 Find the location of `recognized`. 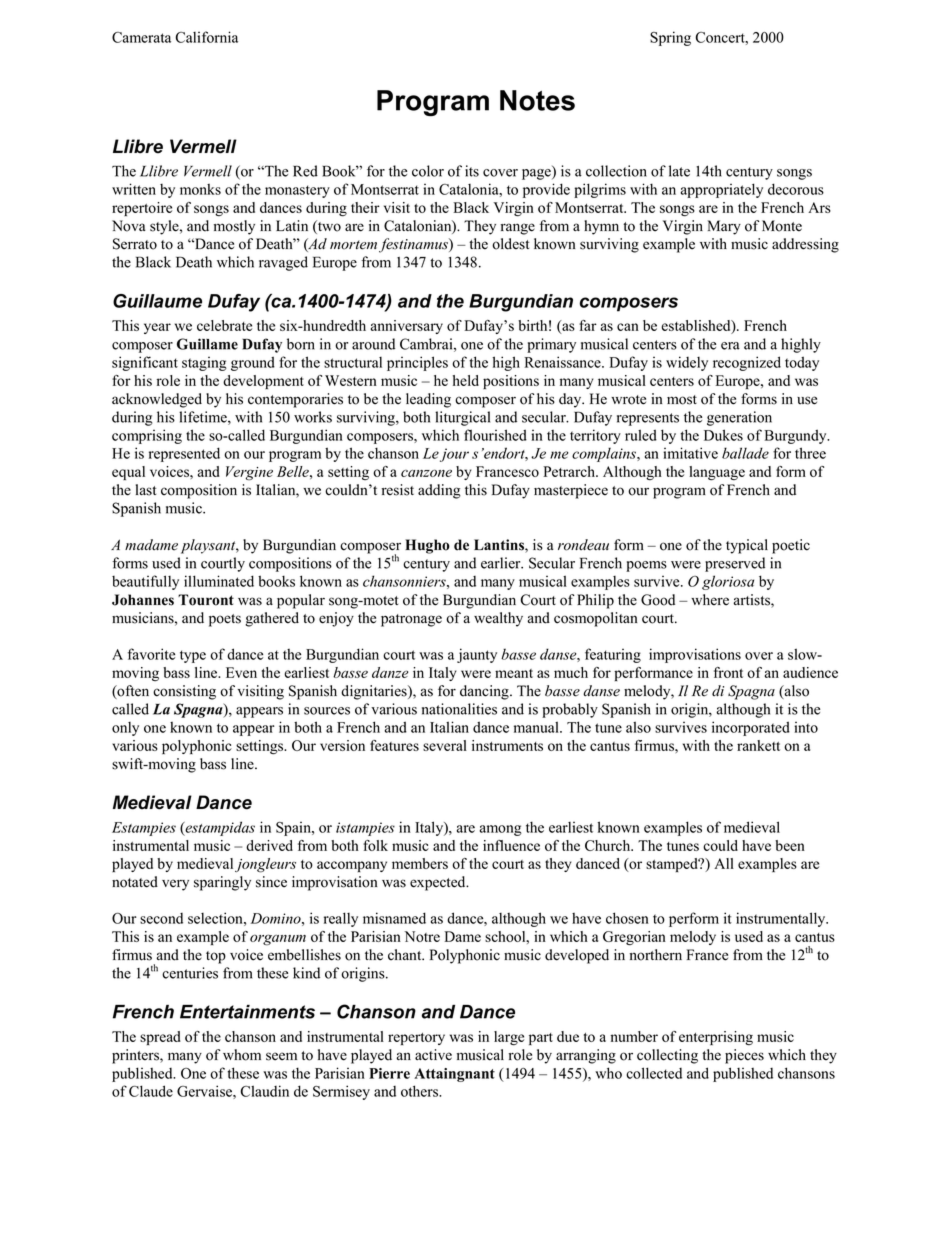

recognized is located at coordinates (747, 363).
